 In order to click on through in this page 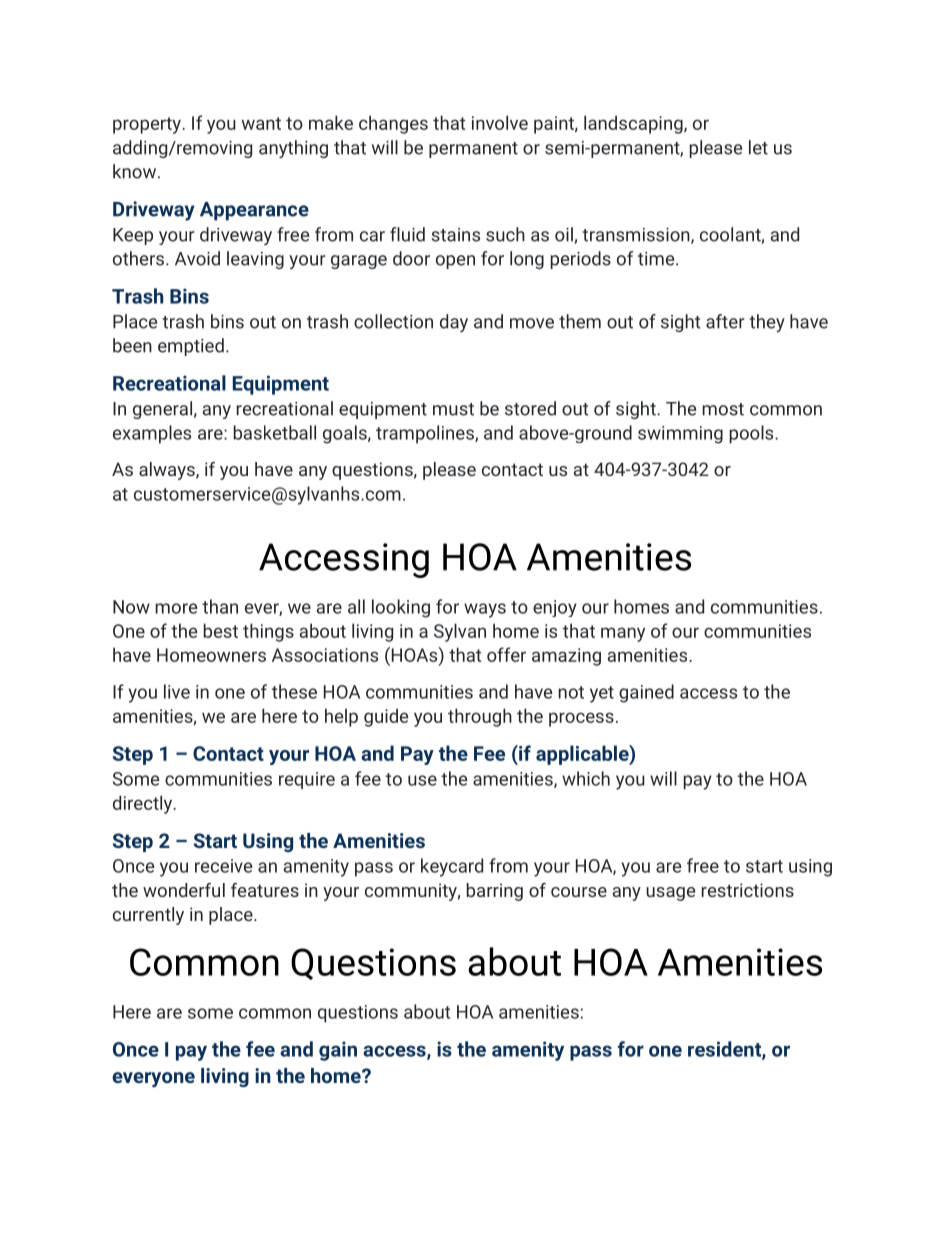, I will do `click(480, 717)`.
